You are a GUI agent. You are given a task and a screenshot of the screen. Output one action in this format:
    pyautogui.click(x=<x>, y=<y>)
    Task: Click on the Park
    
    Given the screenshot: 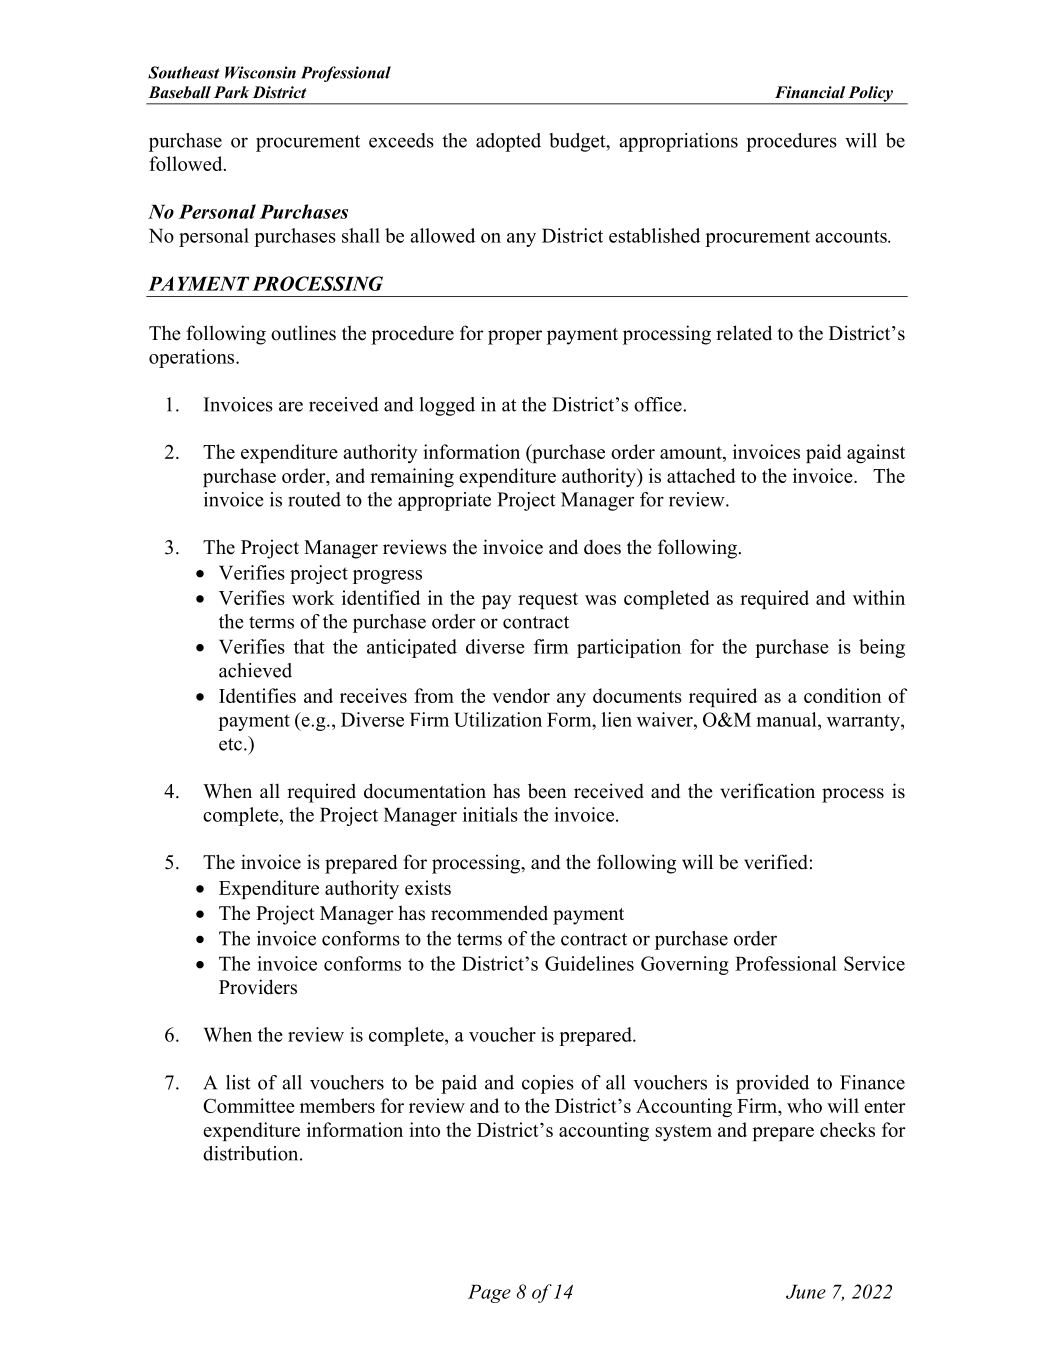 What is the action you would take?
    pyautogui.click(x=231, y=92)
